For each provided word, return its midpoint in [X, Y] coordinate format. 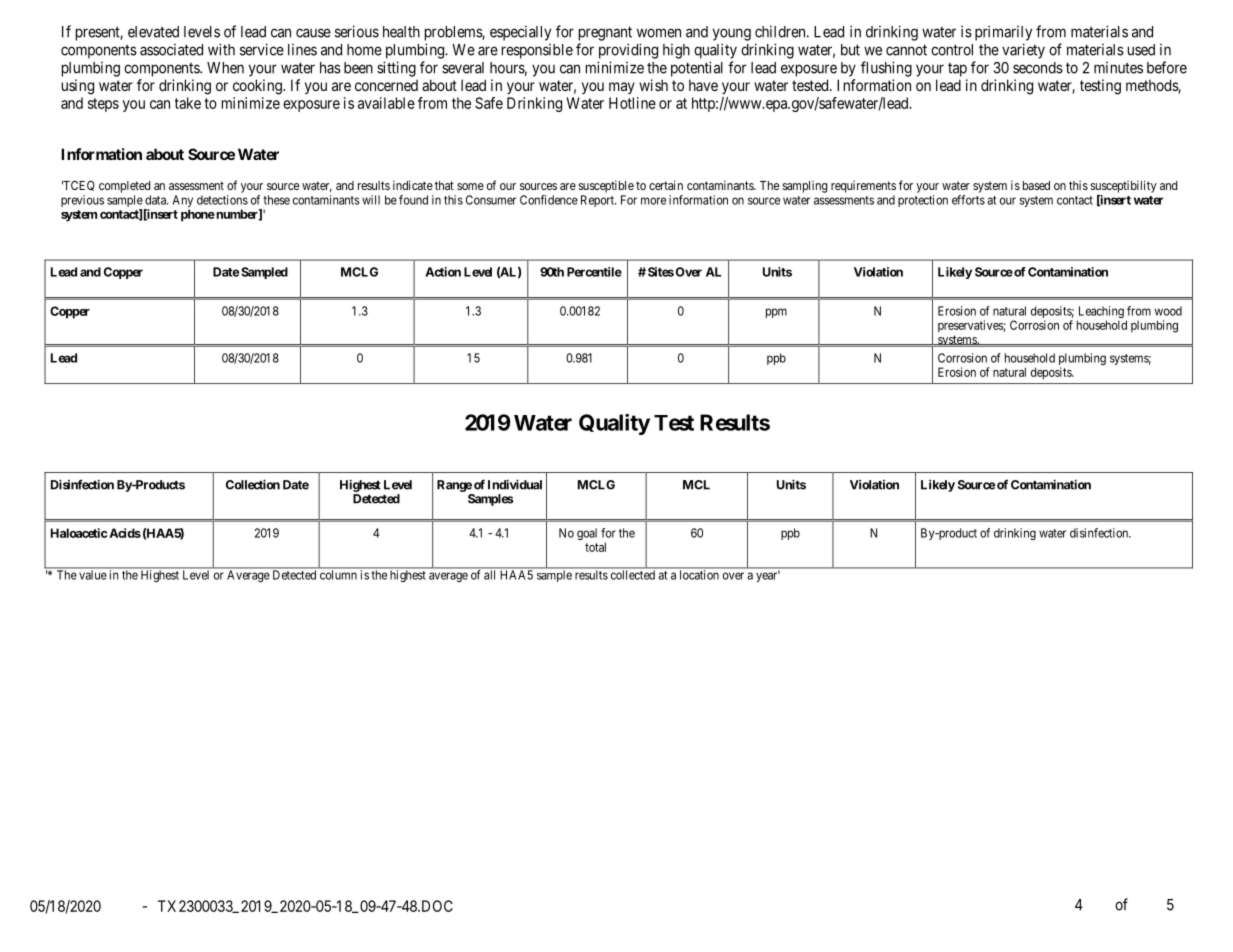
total [595, 547]
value [93, 575]
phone [198, 215]
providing [628, 51]
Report [598, 201]
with [221, 49]
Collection [253, 484]
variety [1023, 51]
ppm [776, 313]
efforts [968, 200]
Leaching [1100, 313]
